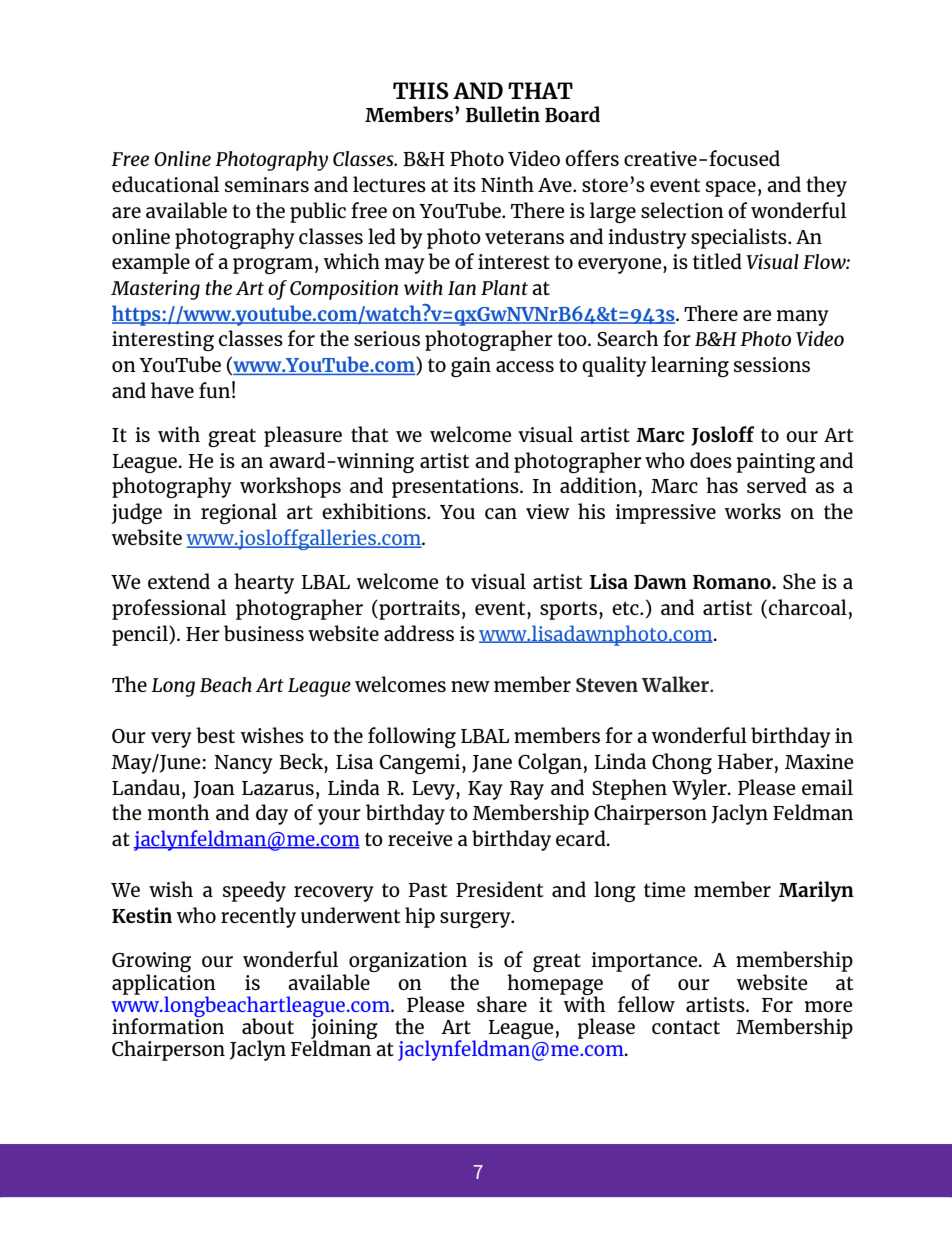  Describe the element at coordinates (733, 582) in the document. I see `Romano` at that location.
